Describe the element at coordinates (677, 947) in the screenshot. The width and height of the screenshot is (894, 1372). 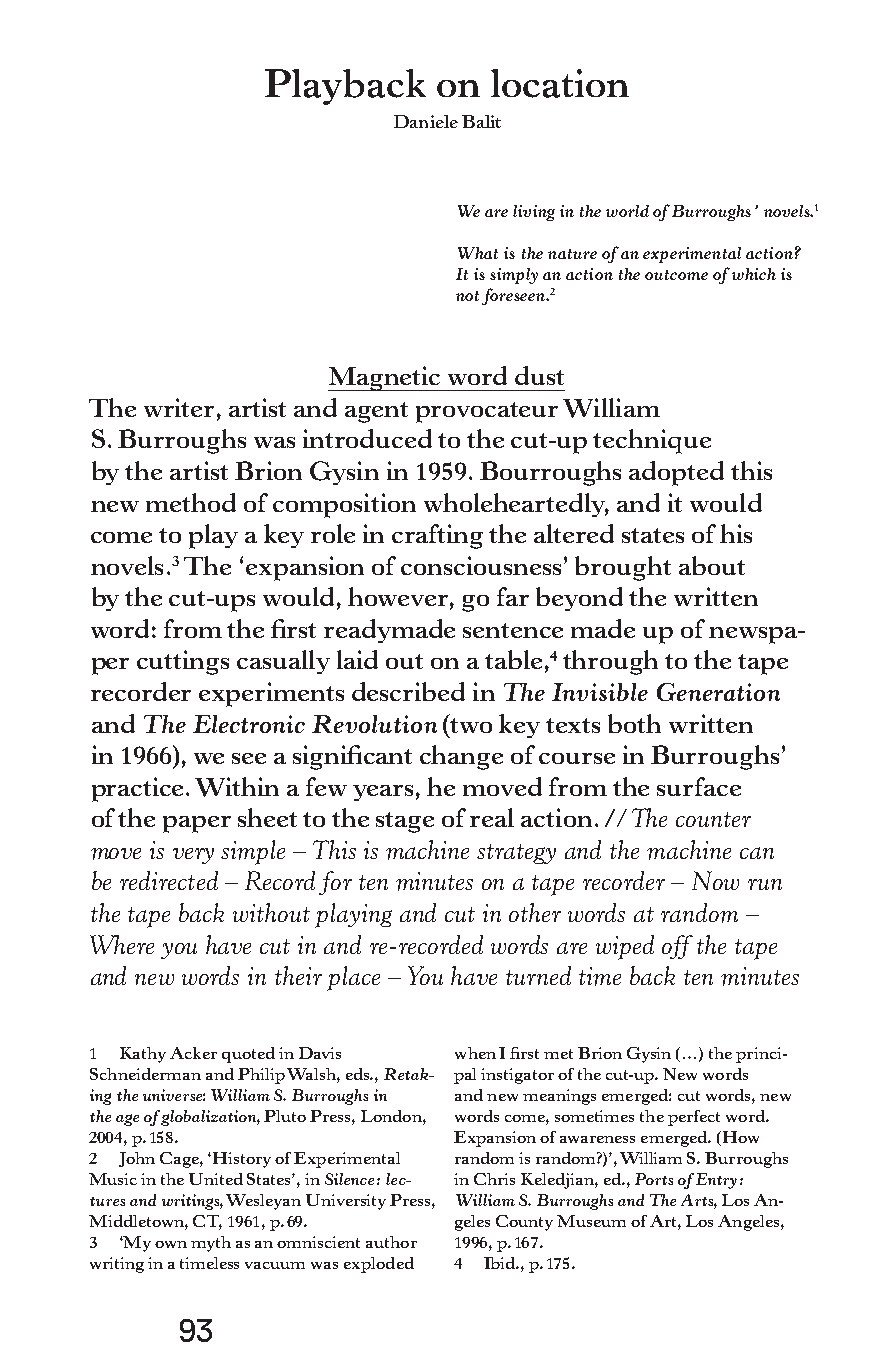
I see `off` at that location.
